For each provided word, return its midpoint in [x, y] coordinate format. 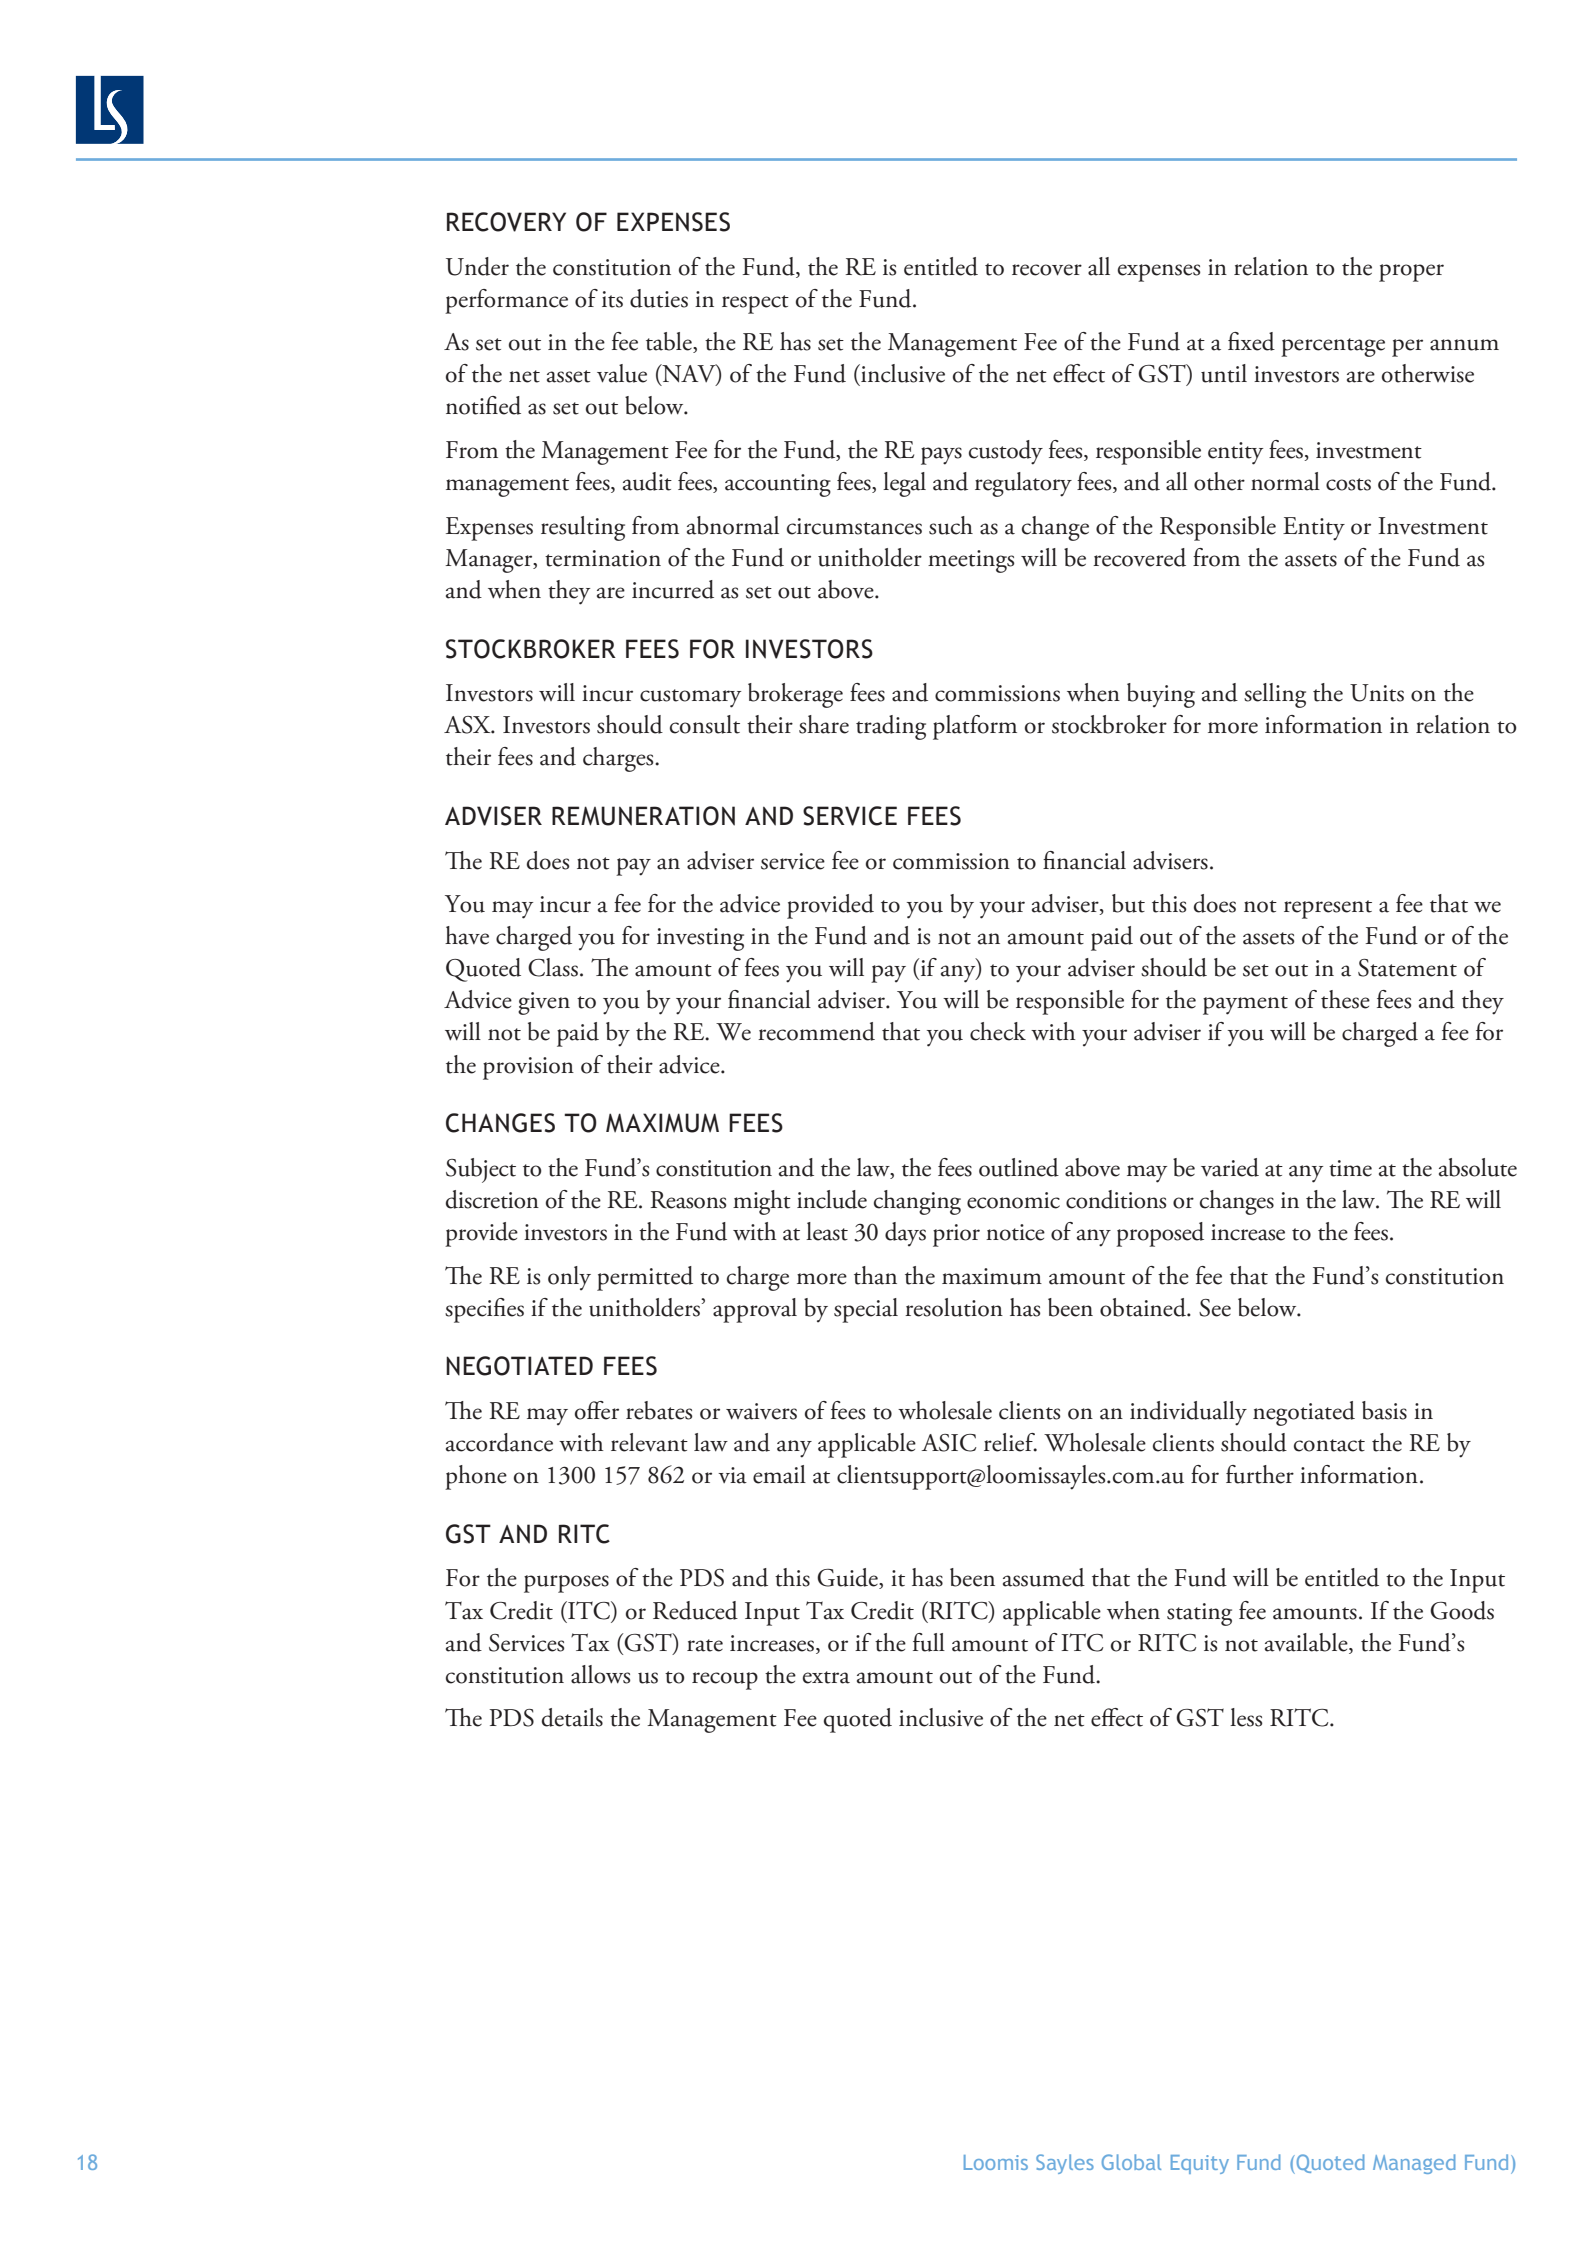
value [622, 373]
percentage [1333, 347]
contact [1329, 1445]
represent [1328, 909]
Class [553, 967]
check [998, 1031]
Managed [1414, 2164]
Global [1131, 2162]
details [572, 1717]
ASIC [949, 1443]
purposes [566, 1584]
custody [1006, 452]
